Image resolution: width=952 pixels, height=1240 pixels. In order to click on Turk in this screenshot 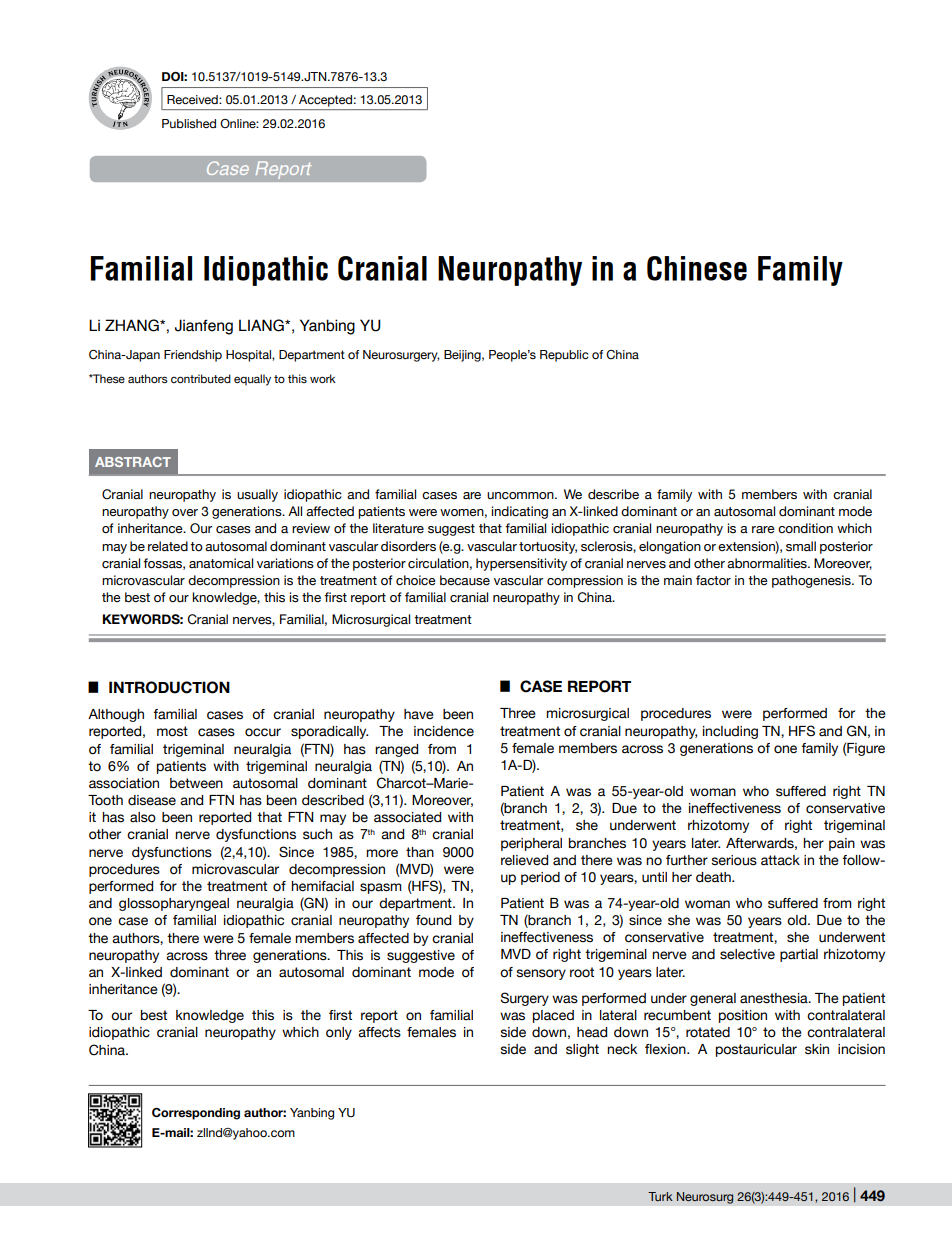, I will do `click(660, 1196)`.
